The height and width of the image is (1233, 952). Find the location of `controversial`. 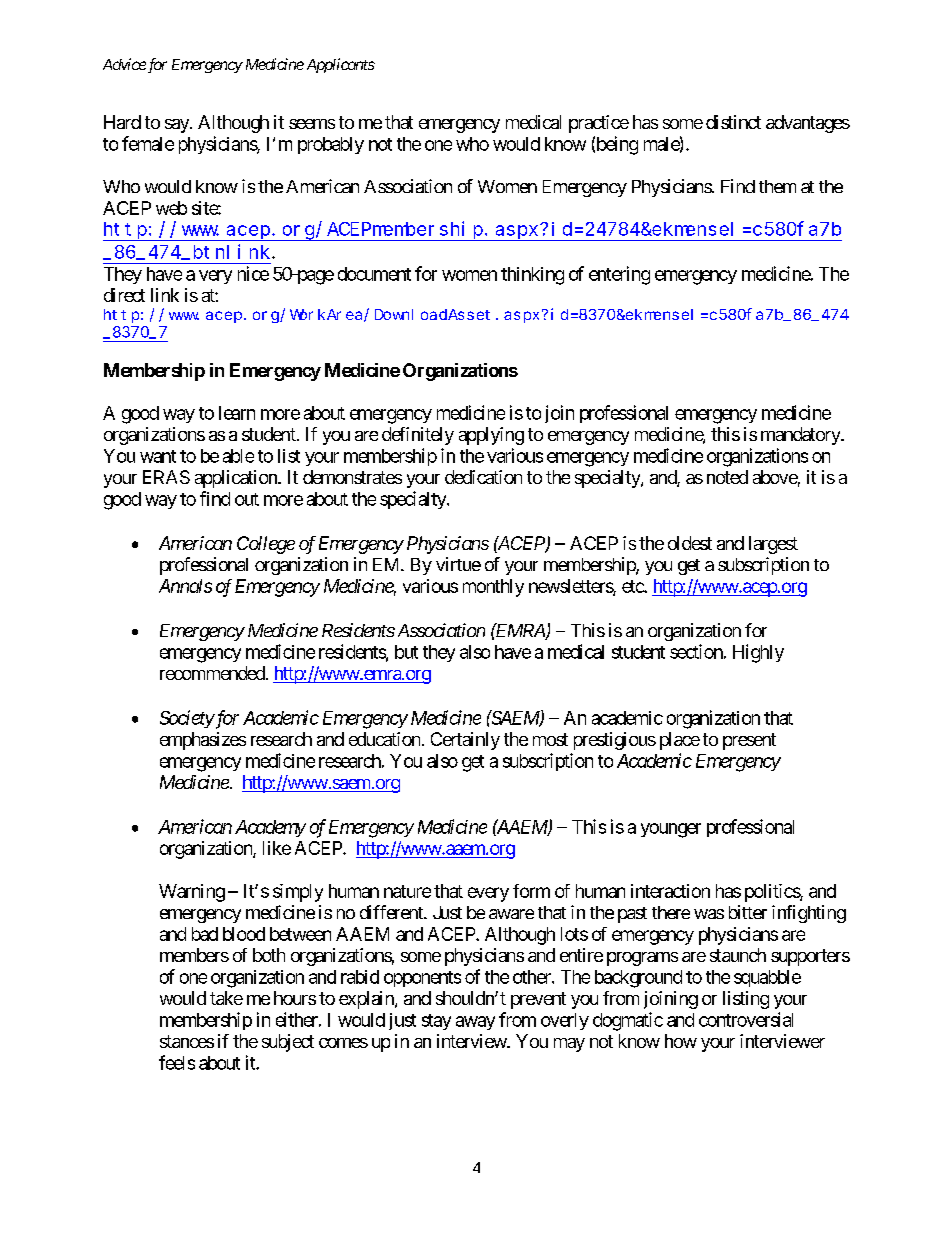

controversial is located at coordinates (746, 1019).
